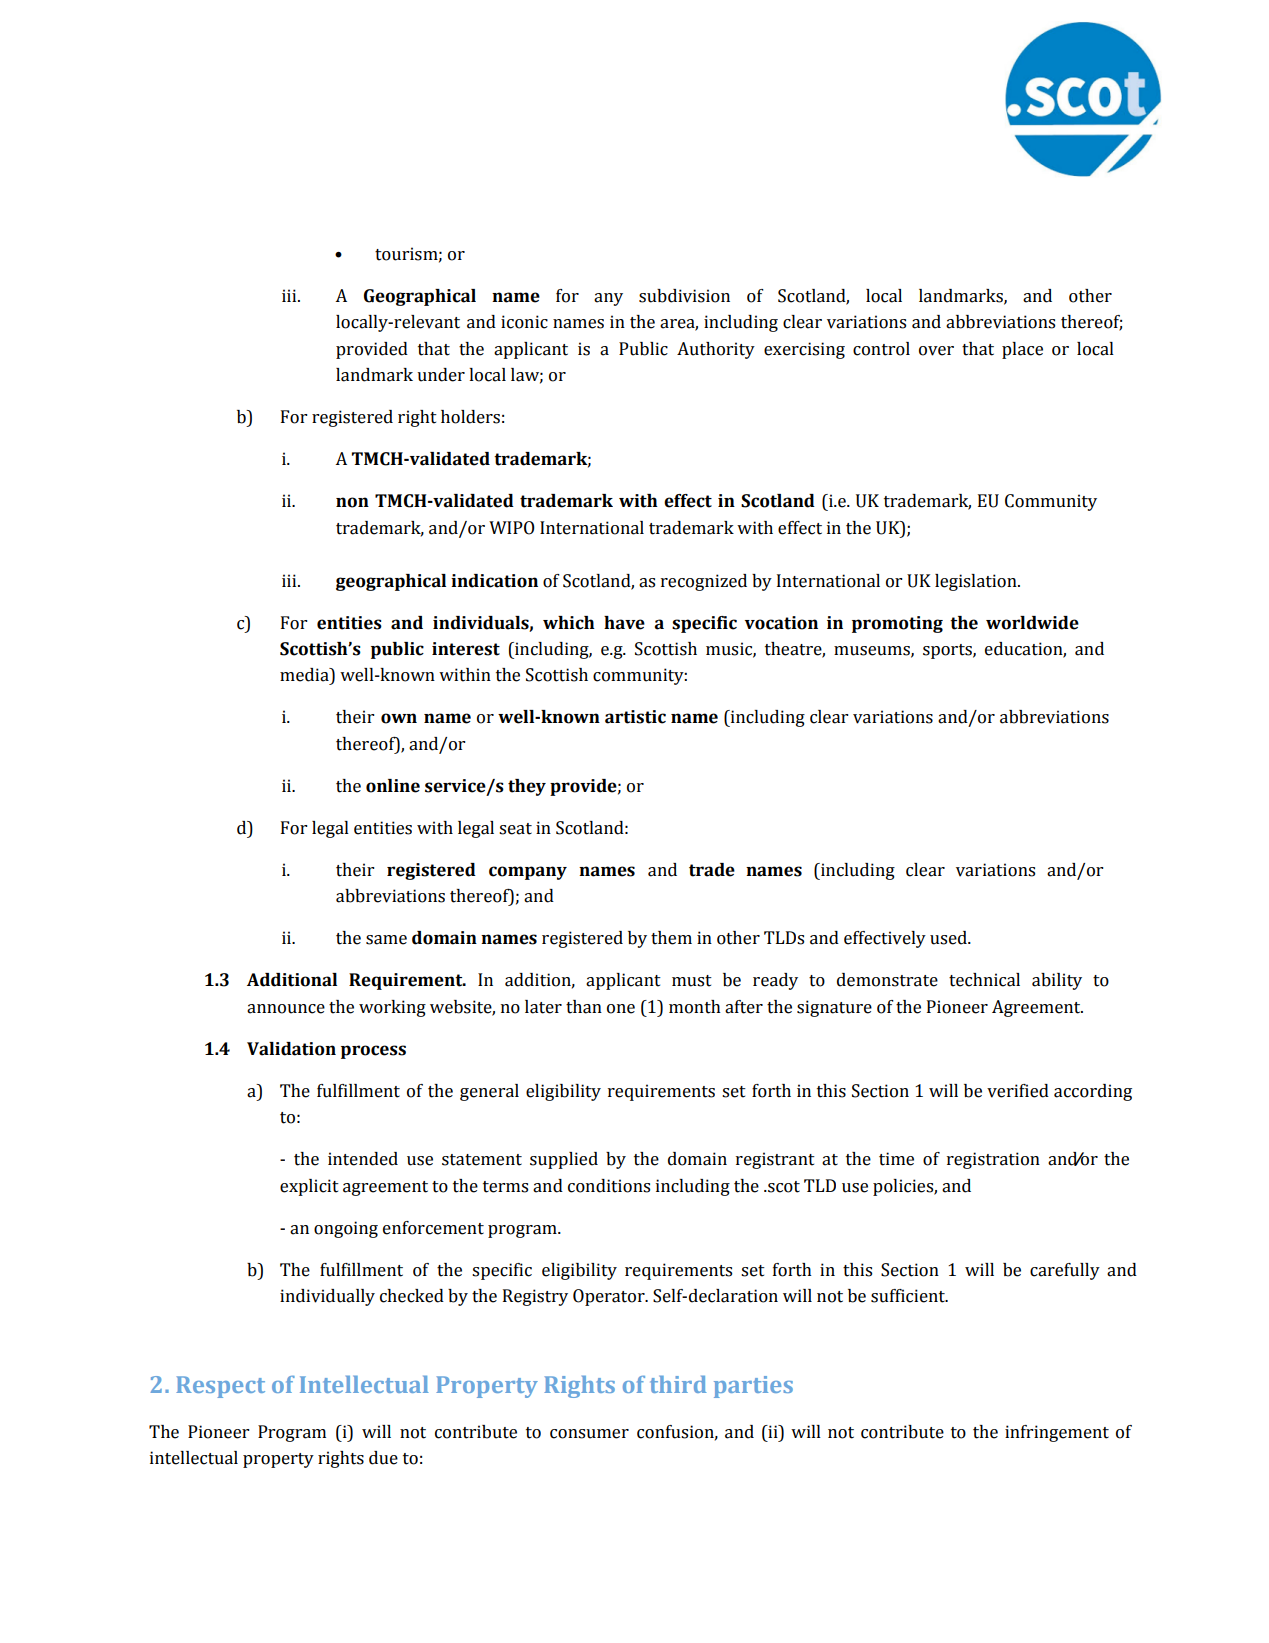 This screenshot has width=1269, height=1643. I want to click on under, so click(441, 375).
